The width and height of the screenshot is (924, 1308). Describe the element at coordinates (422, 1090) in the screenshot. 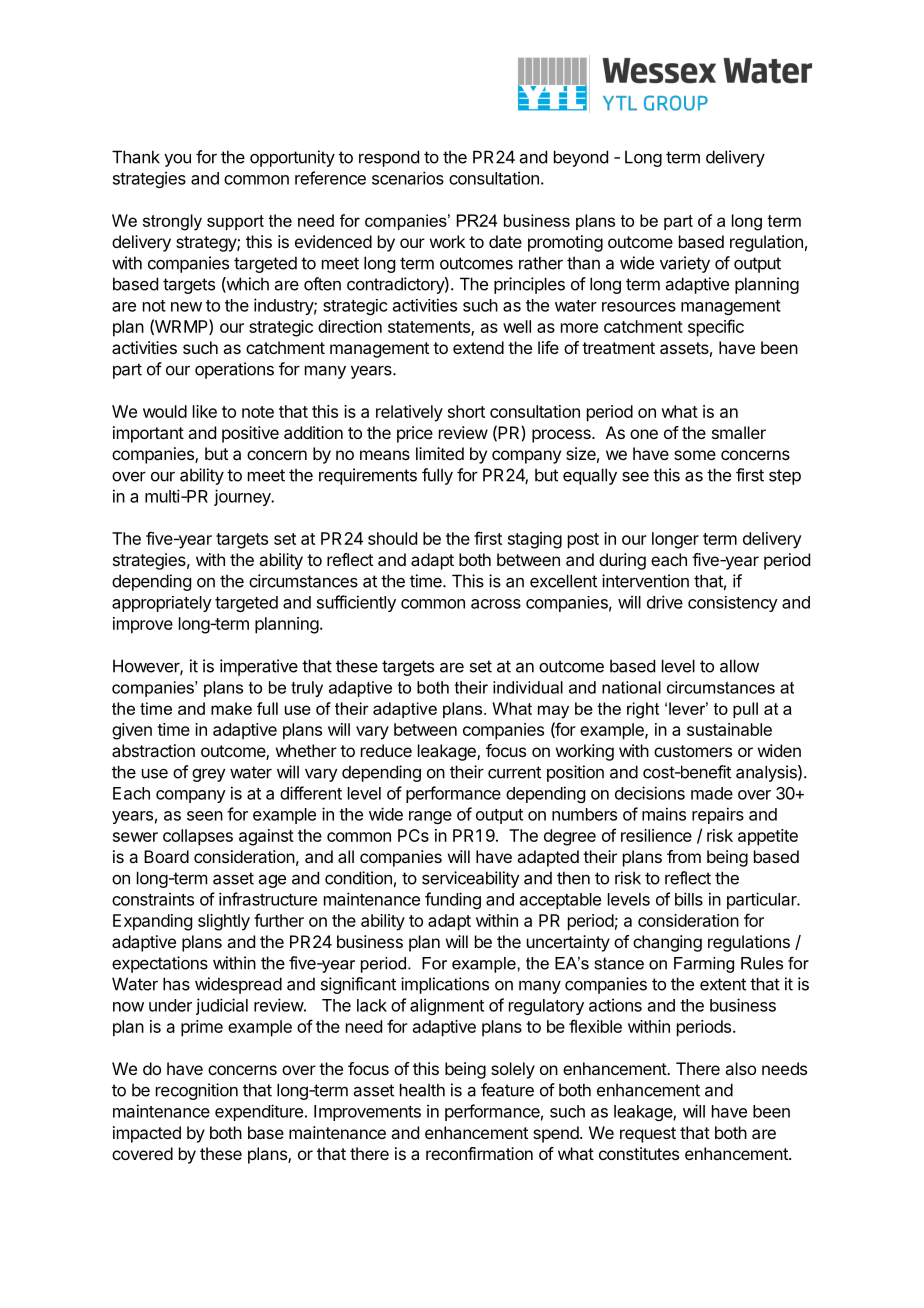

I see `health` at that location.
